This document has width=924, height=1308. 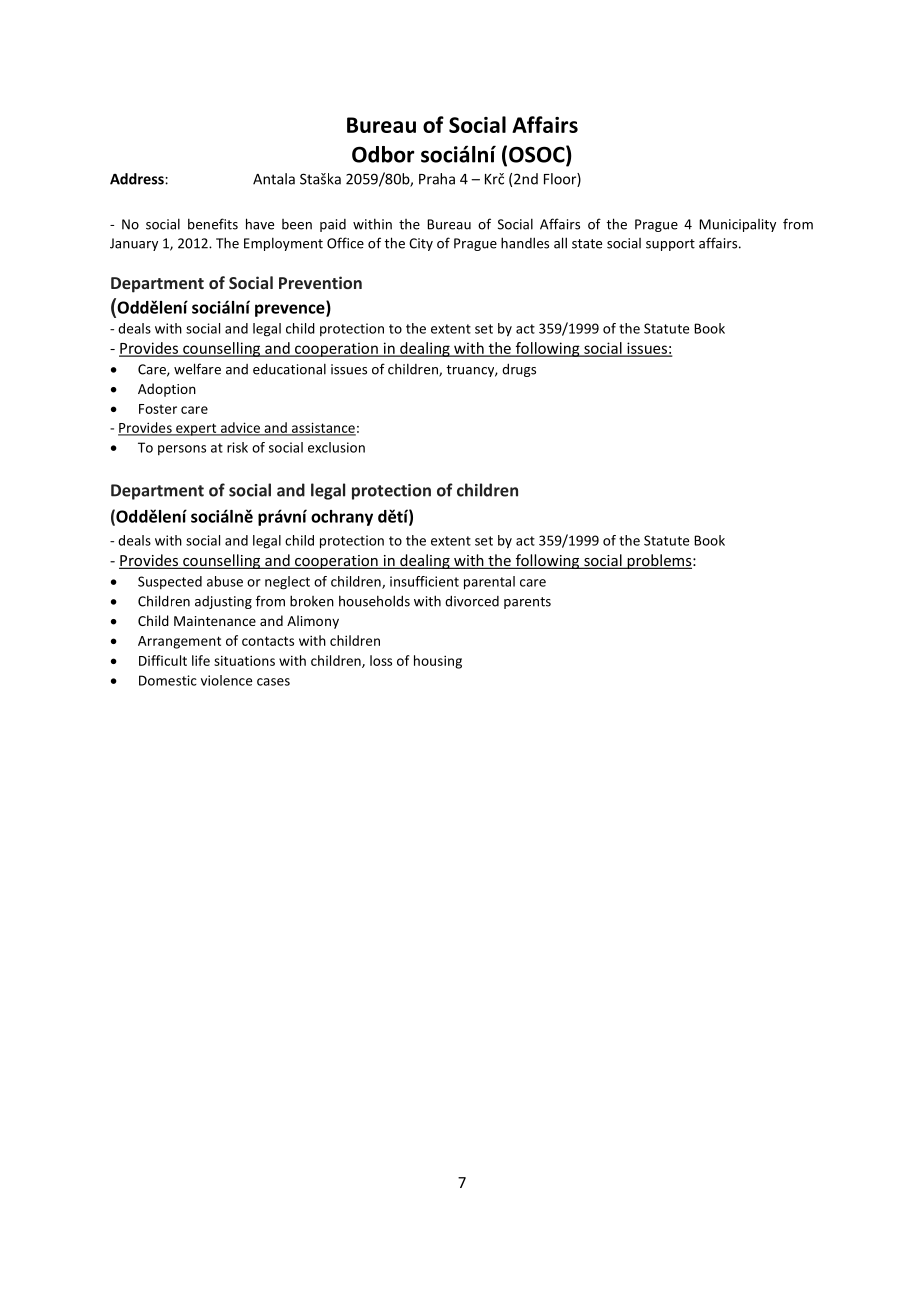 I want to click on parents, so click(x=527, y=603).
